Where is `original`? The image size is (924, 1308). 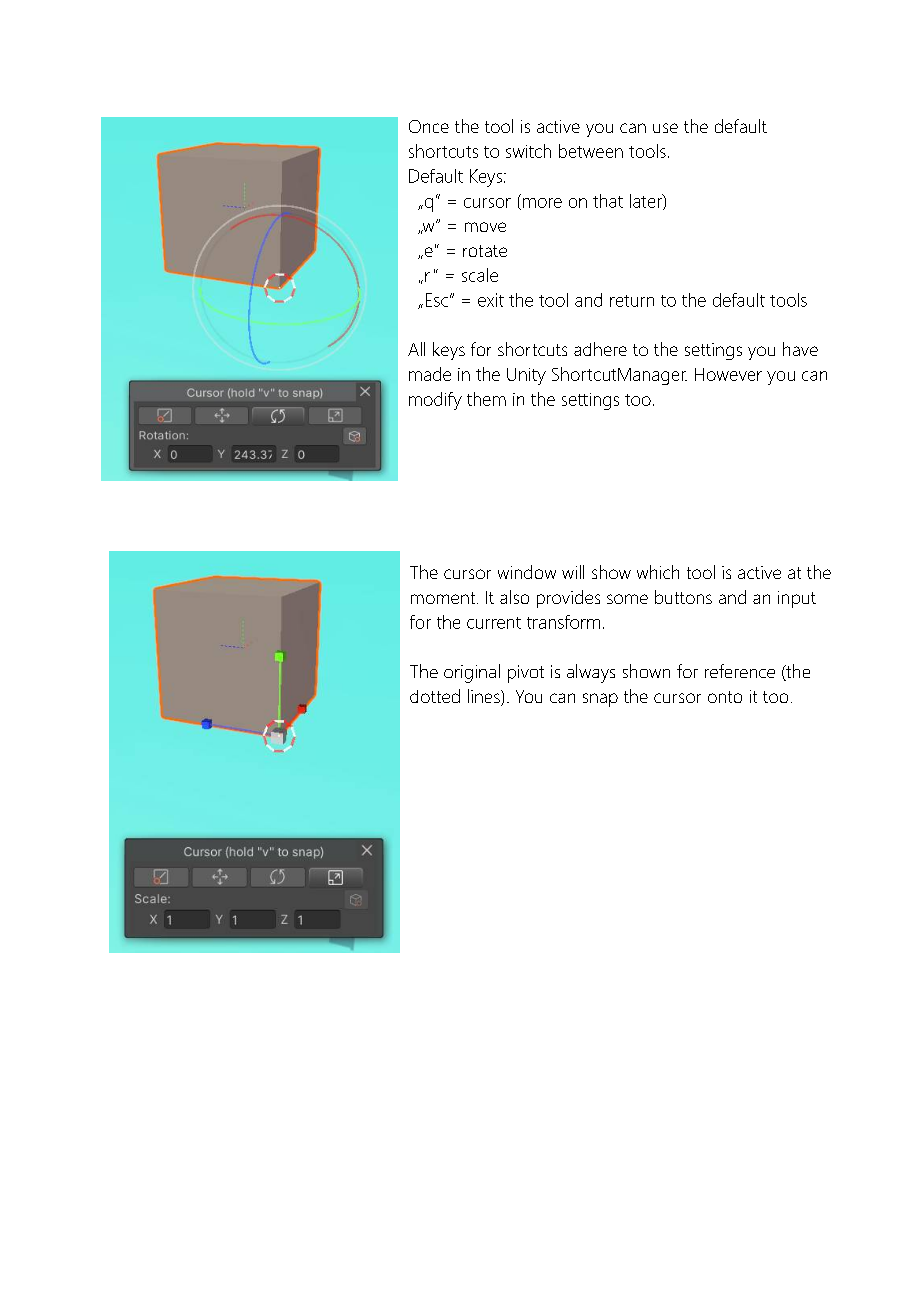 original is located at coordinates (472, 673).
